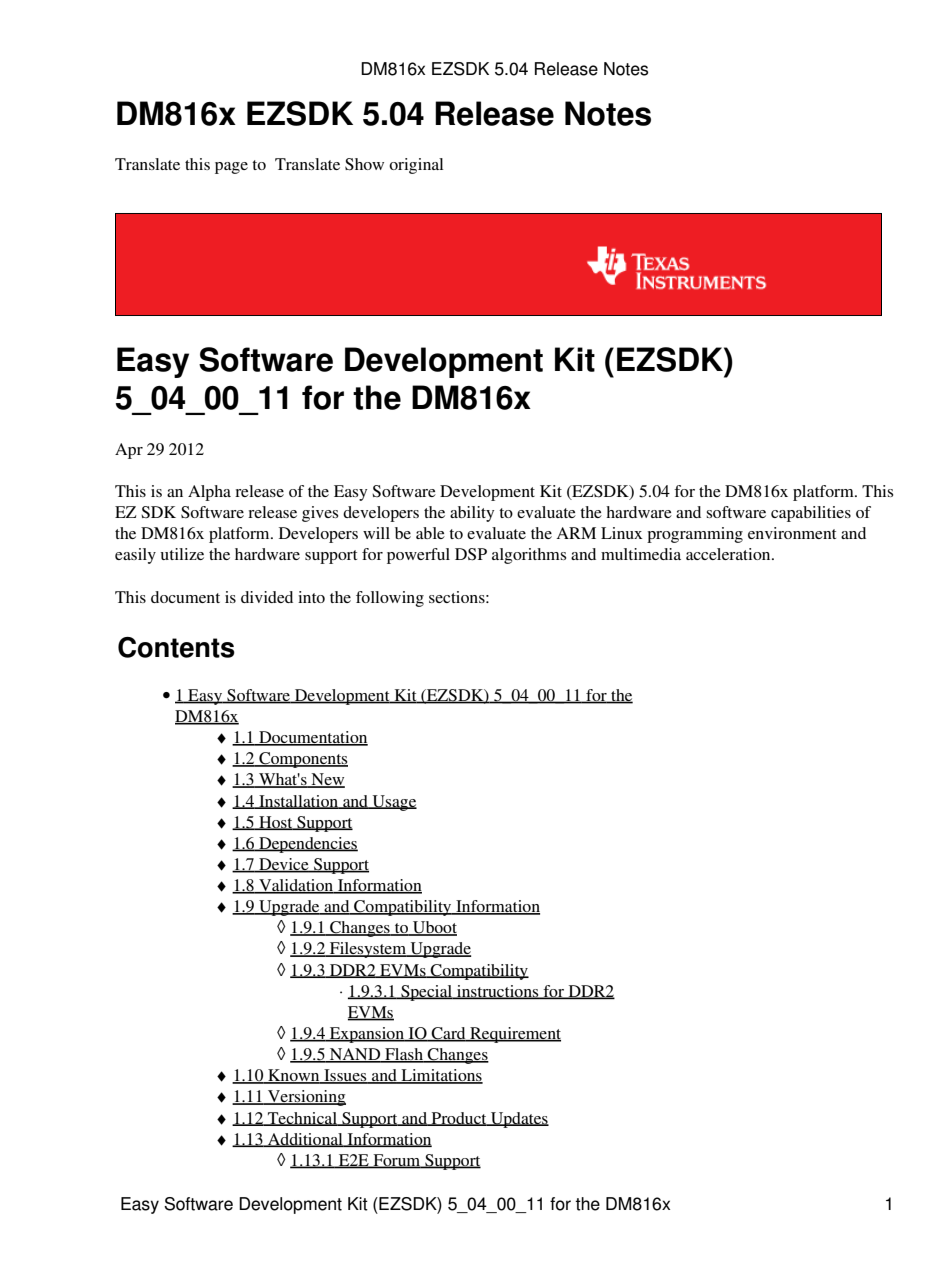  What do you see at coordinates (729, 554) in the document?
I see `acceleration` at bounding box center [729, 554].
